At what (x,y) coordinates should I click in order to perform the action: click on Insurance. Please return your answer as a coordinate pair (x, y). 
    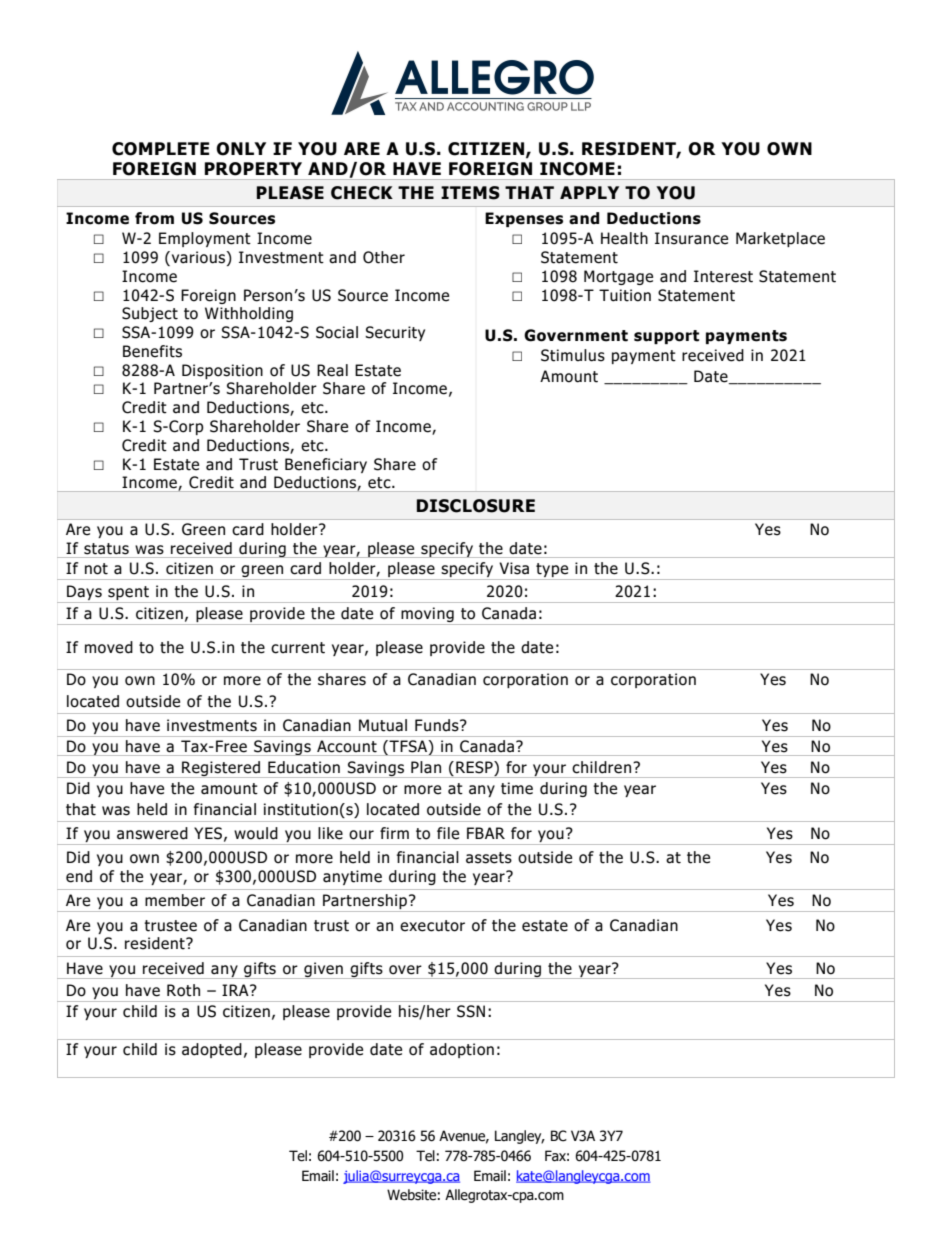
    Looking at the image, I should click on (691, 238).
